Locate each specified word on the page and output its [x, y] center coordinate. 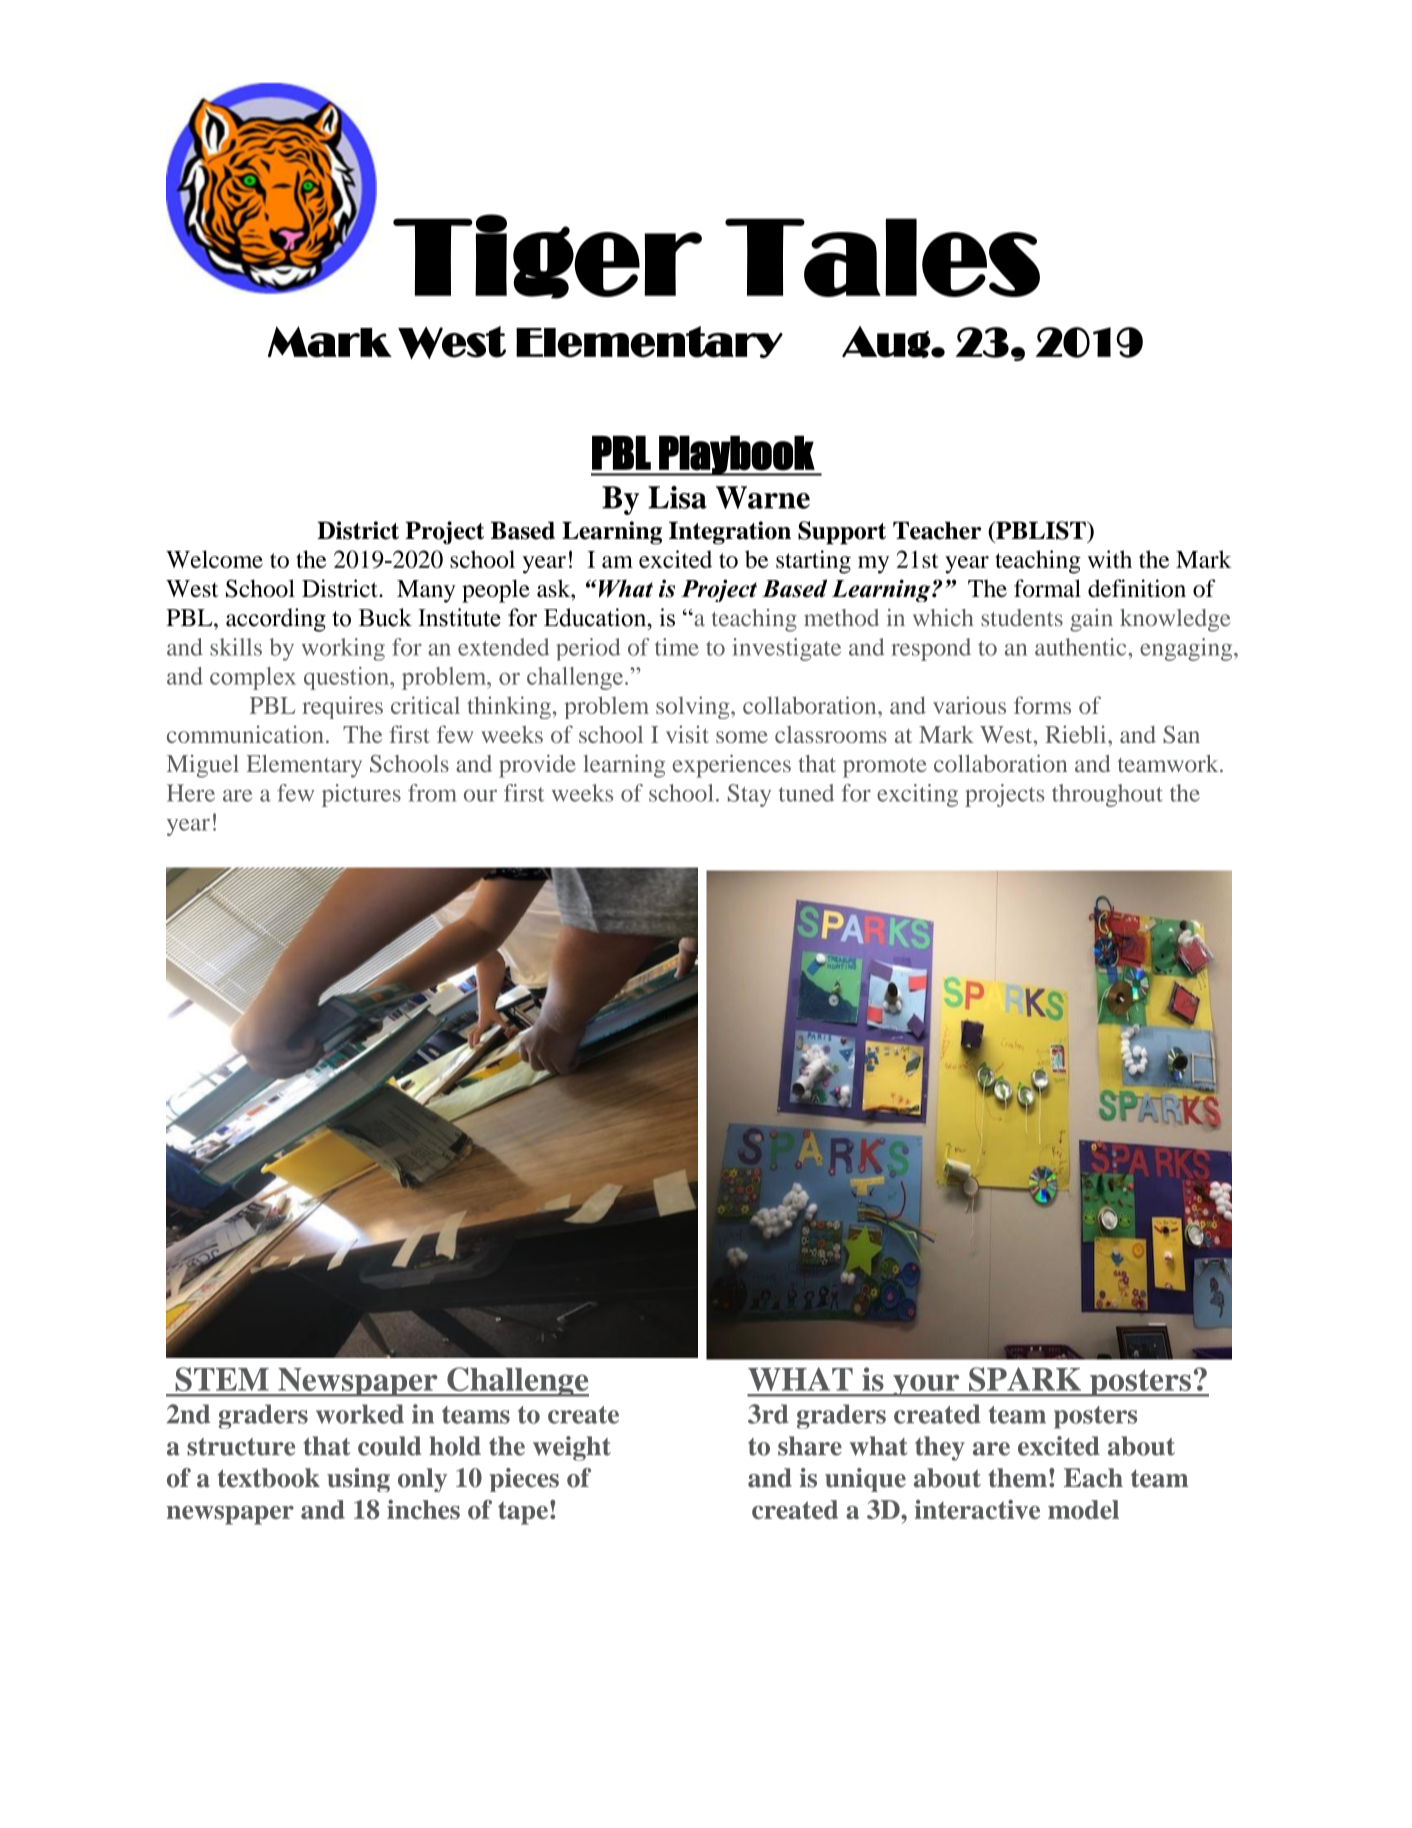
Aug [887, 342]
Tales [882, 257]
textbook [269, 1478]
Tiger [547, 256]
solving [694, 707]
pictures [361, 795]
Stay [749, 795]
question [348, 678]
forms [1042, 705]
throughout [1107, 795]
